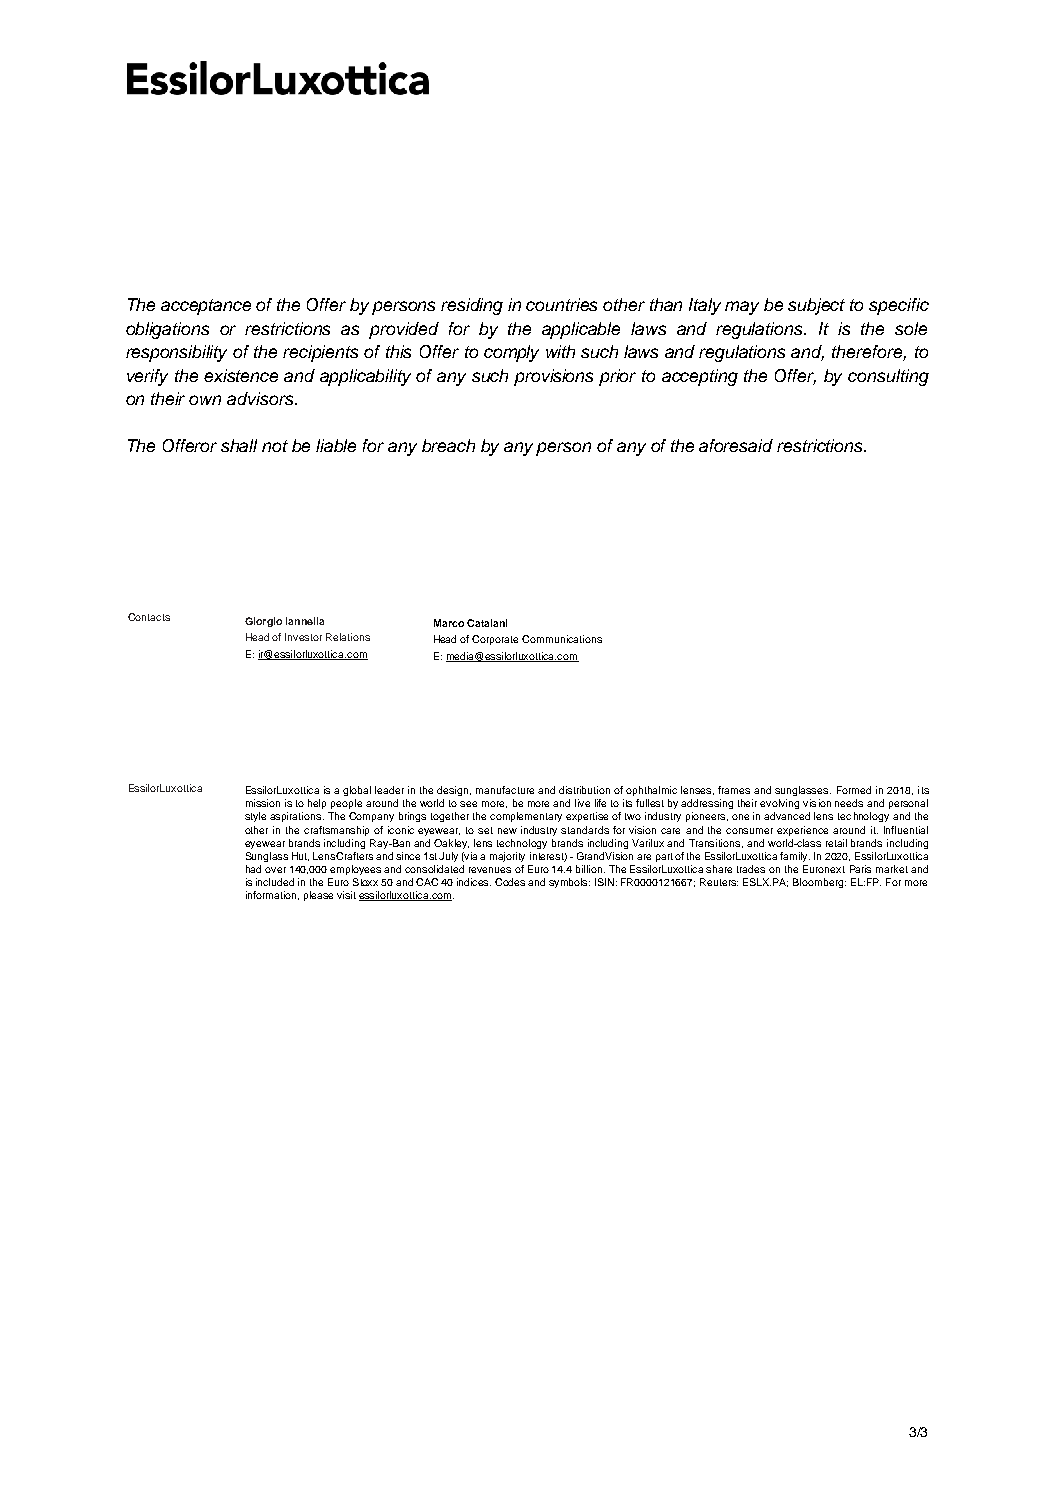  I want to click on Formed, so click(854, 790).
